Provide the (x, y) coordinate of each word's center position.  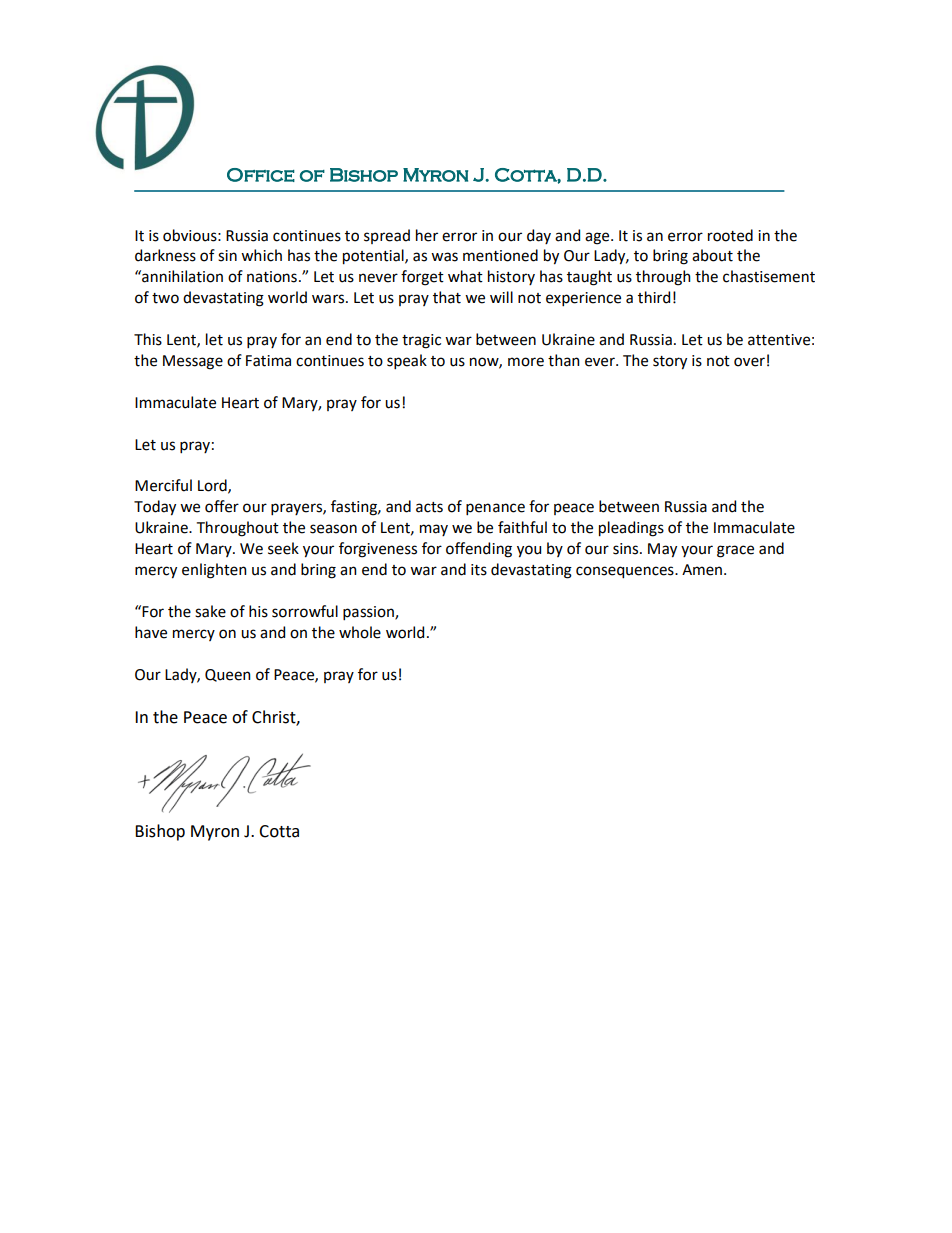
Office (261, 175)
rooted (730, 235)
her (427, 235)
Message (193, 362)
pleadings (631, 529)
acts (429, 507)
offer (222, 506)
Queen (228, 675)
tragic (421, 341)
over (749, 362)
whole (360, 632)
